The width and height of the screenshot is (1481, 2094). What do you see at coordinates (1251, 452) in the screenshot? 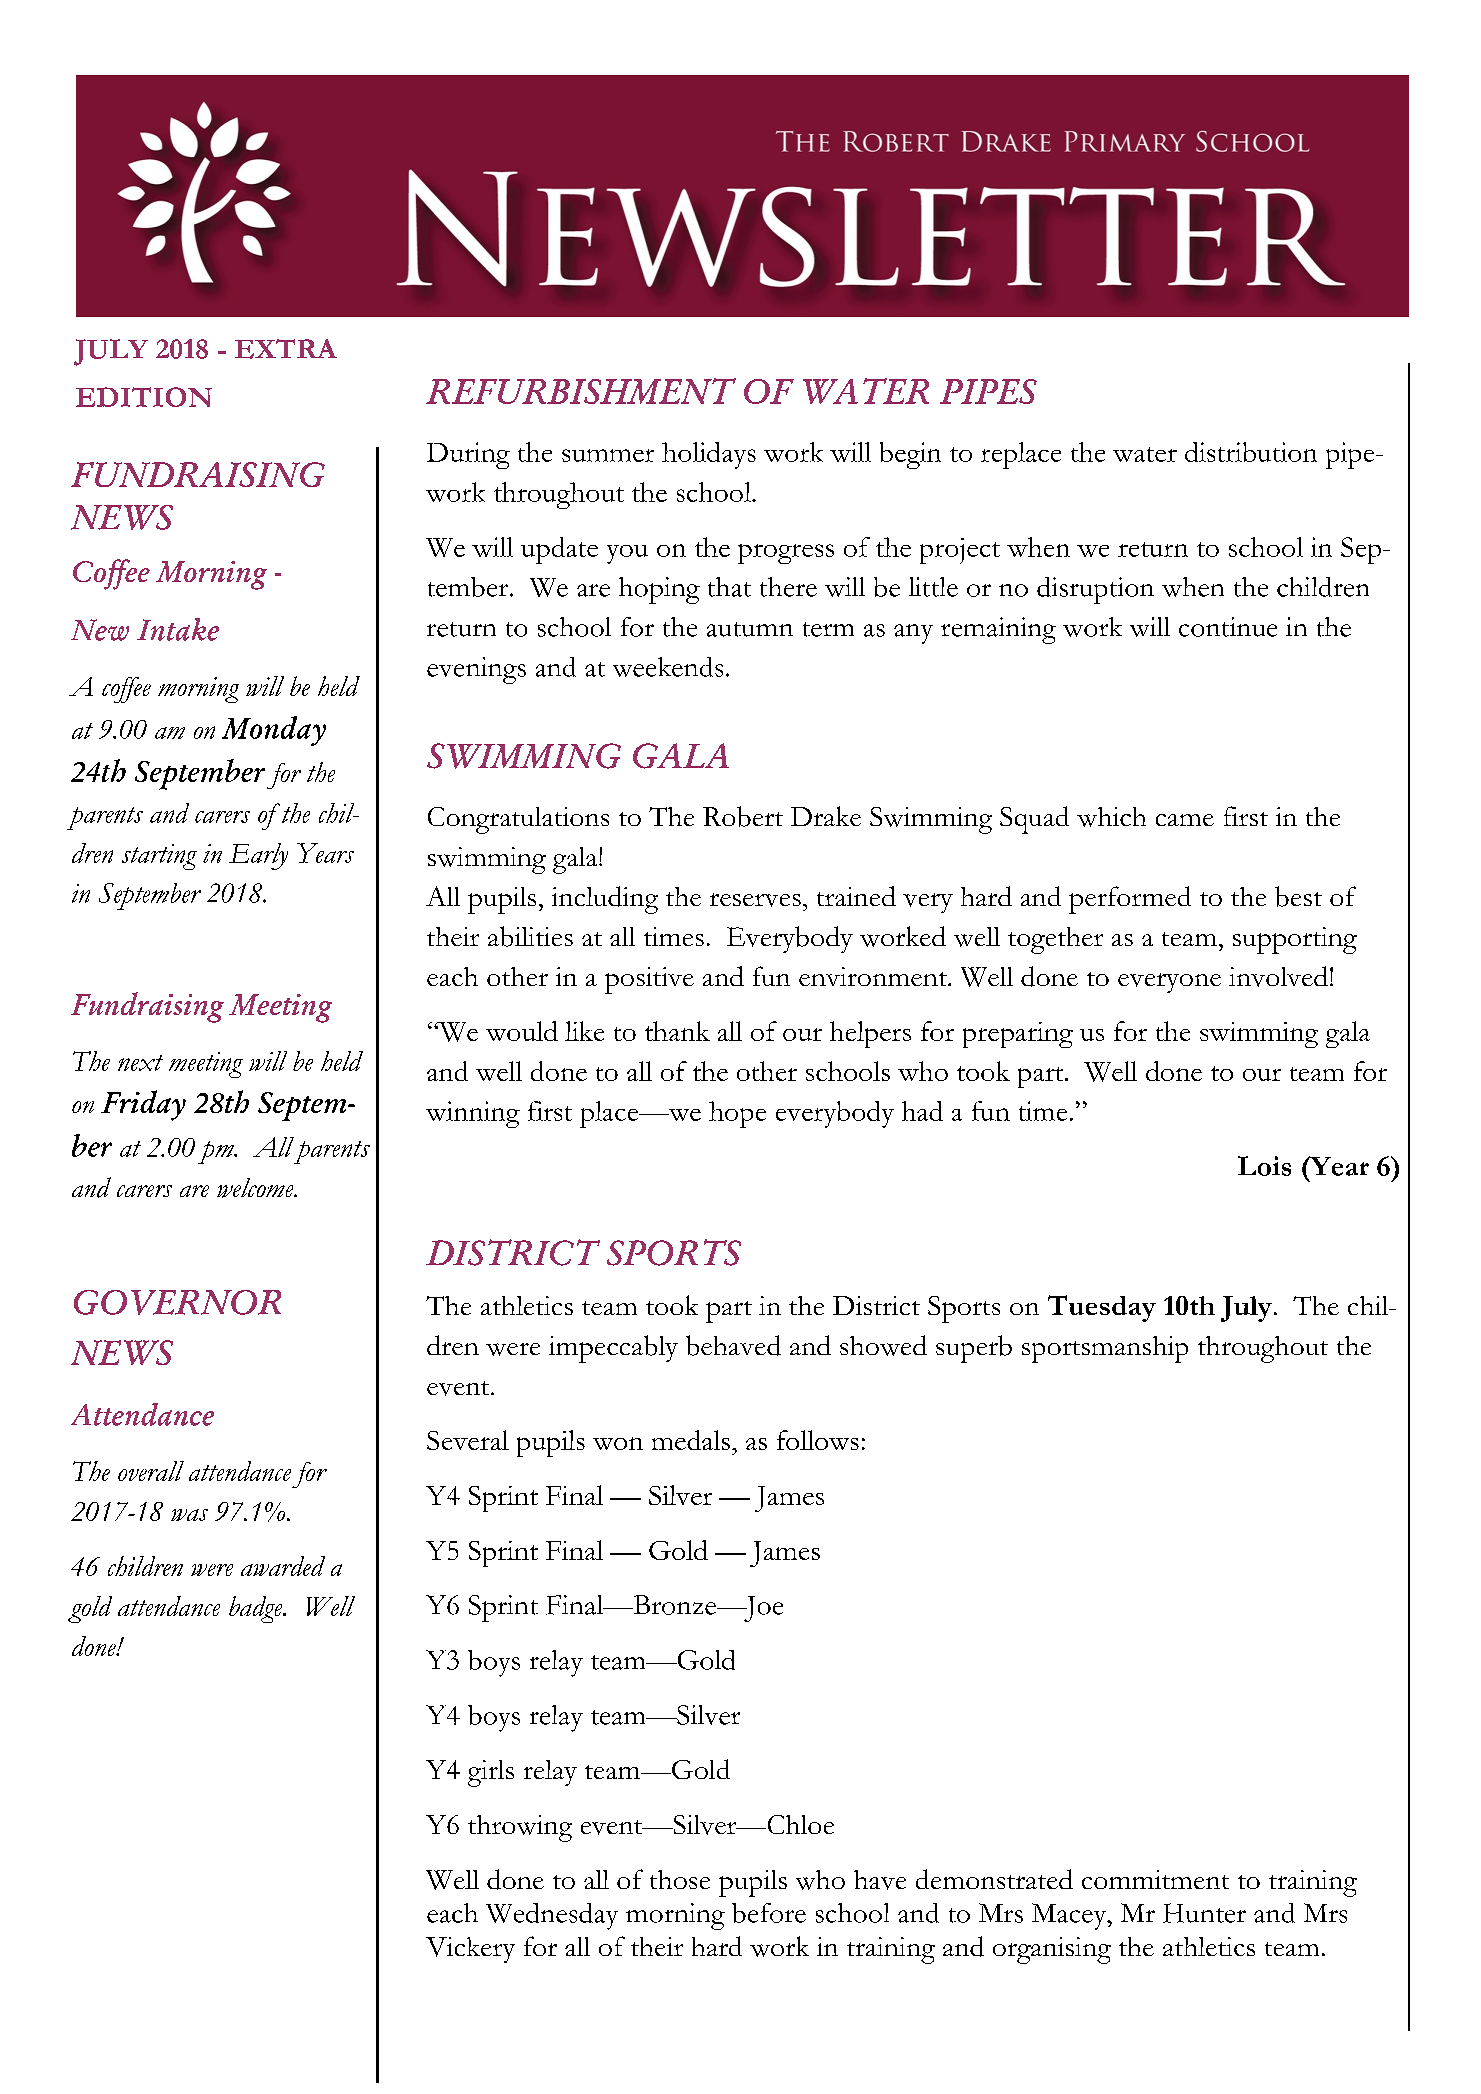
I see `distribution` at bounding box center [1251, 452].
